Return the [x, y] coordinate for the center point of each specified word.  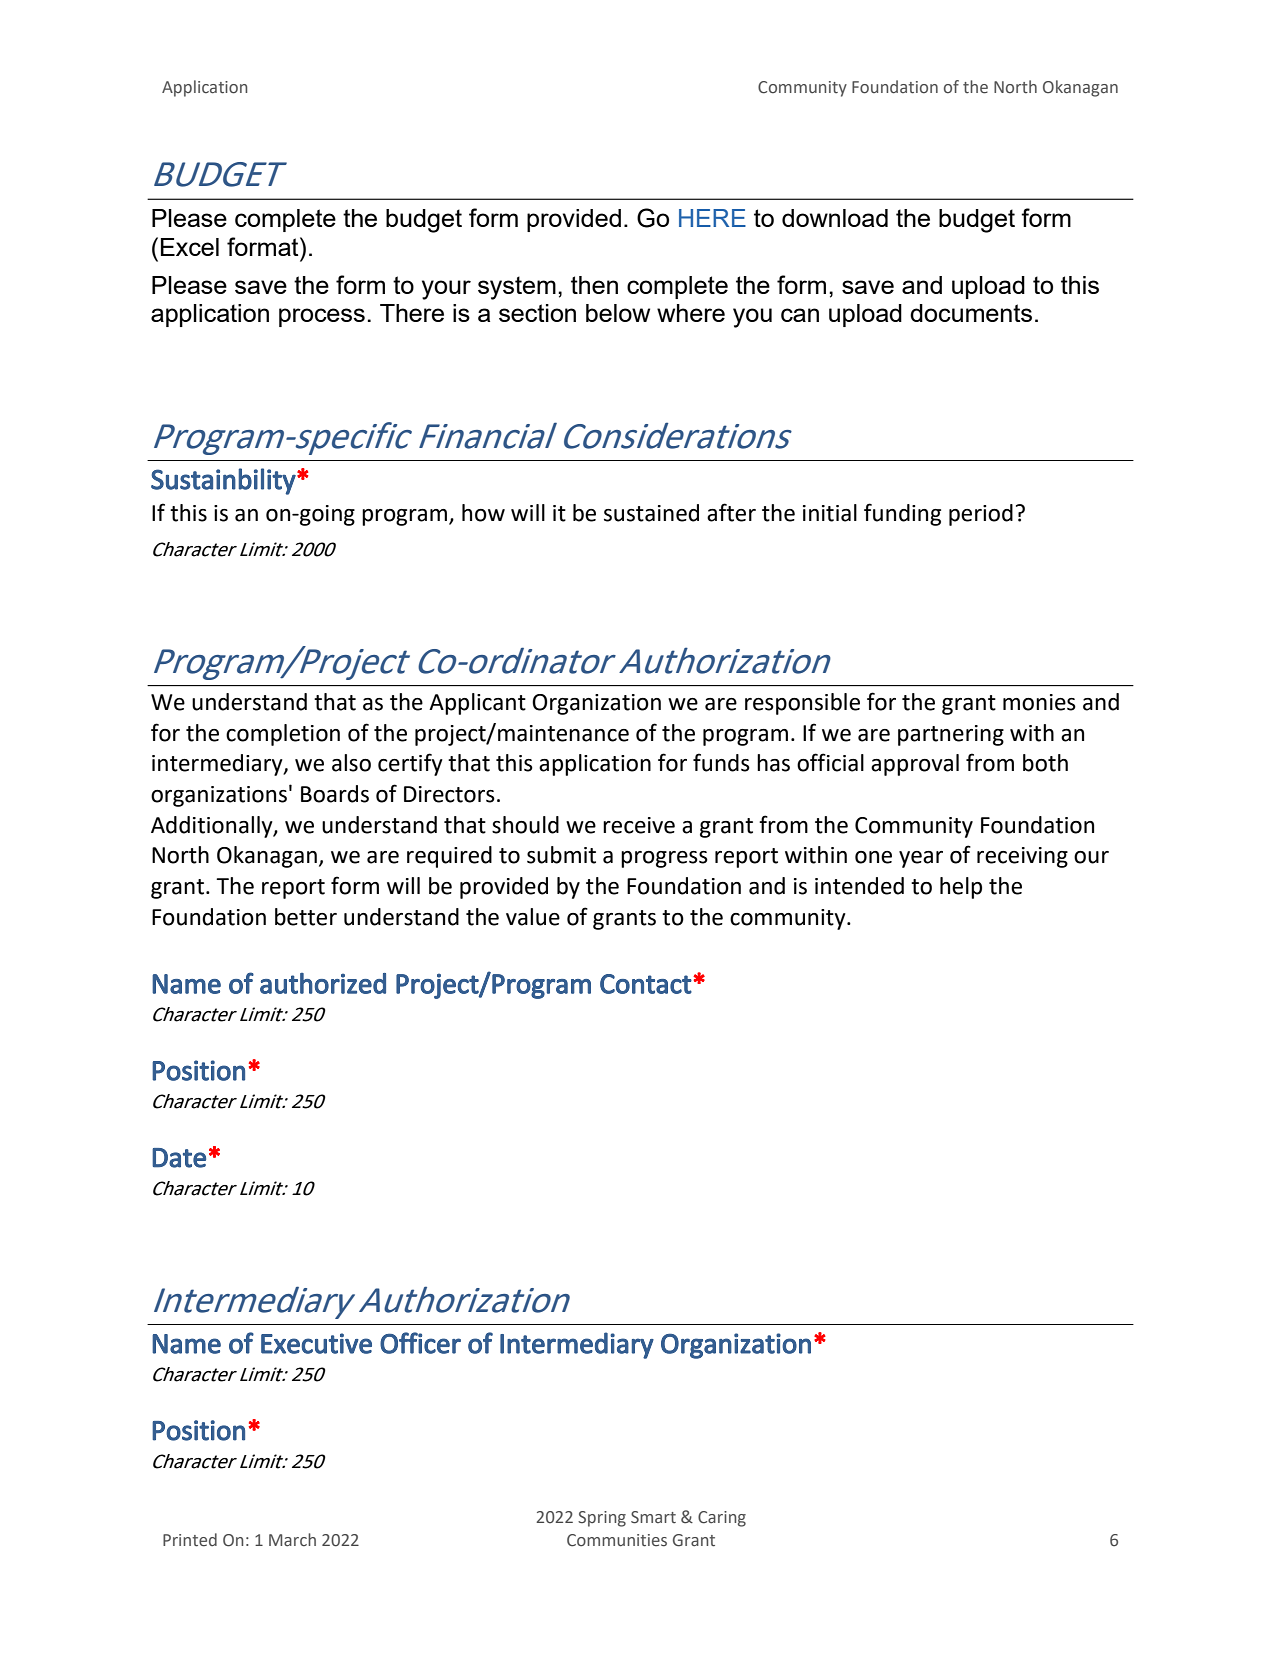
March [292, 1539]
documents [971, 313]
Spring [602, 1519]
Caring [722, 1519]
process [322, 317]
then [594, 285]
